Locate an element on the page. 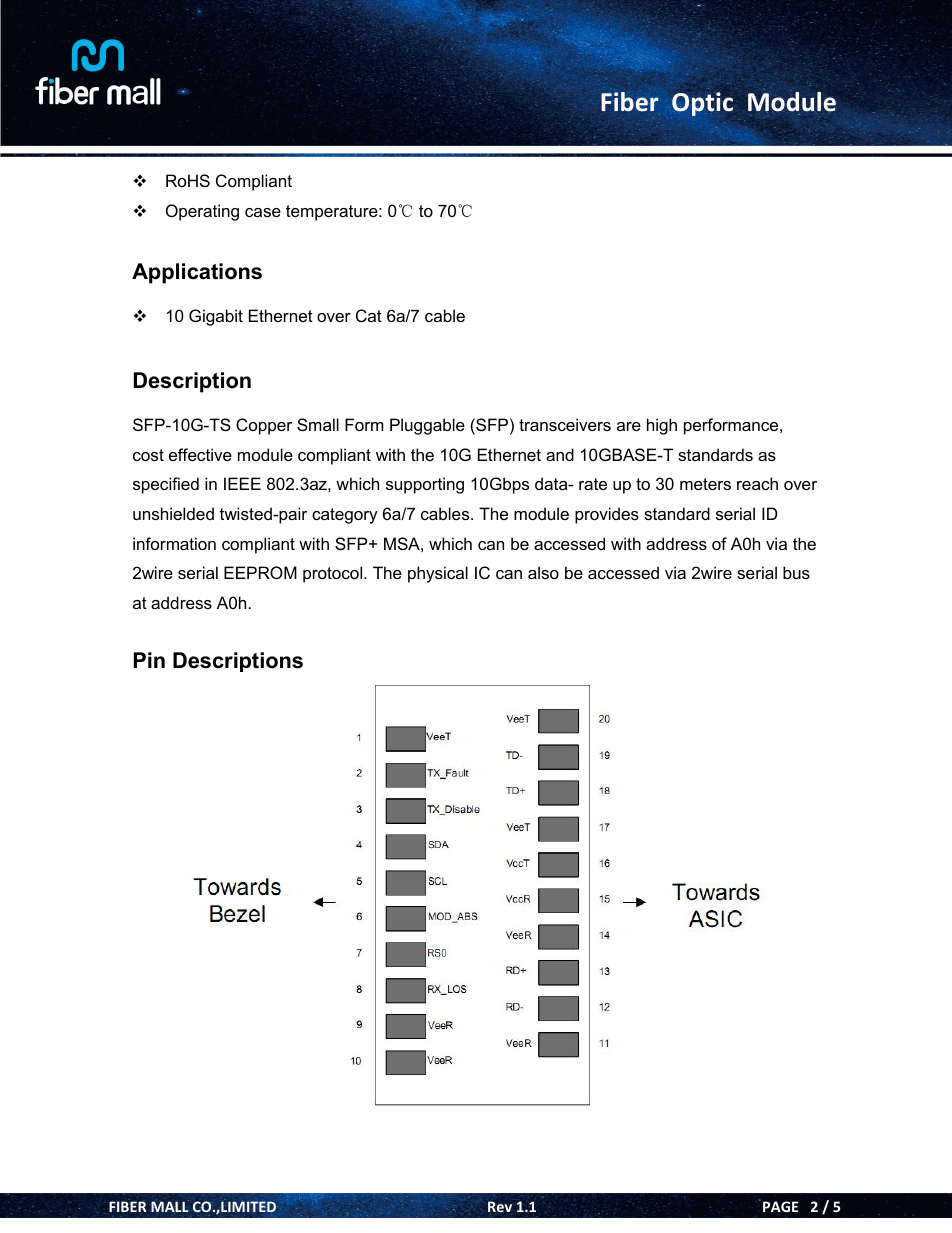 This image has height=1233, width=952. physical is located at coordinates (438, 574).
